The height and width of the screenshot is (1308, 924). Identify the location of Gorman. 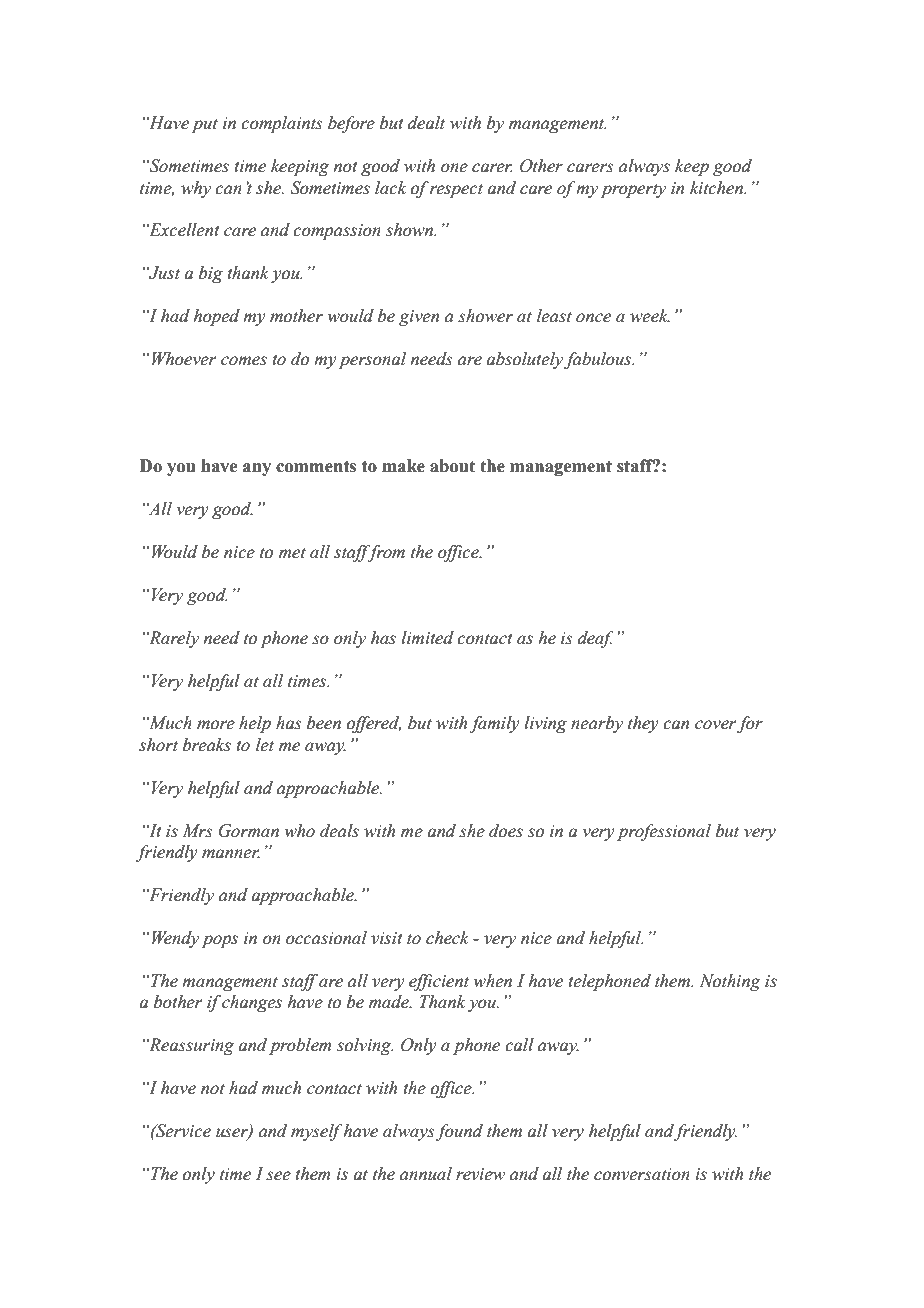
(249, 831).
